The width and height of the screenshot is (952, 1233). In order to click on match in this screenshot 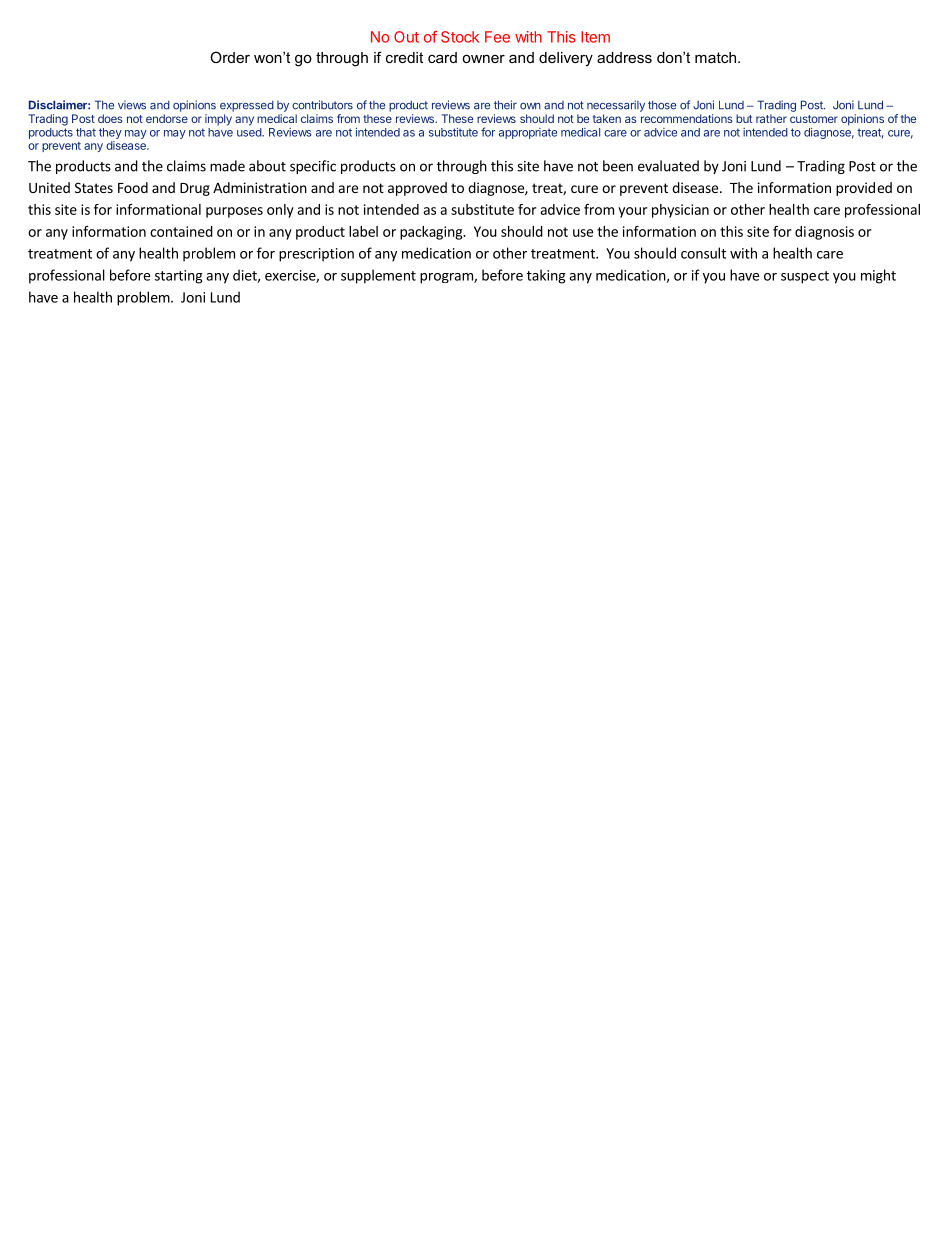, I will do `click(715, 57)`.
